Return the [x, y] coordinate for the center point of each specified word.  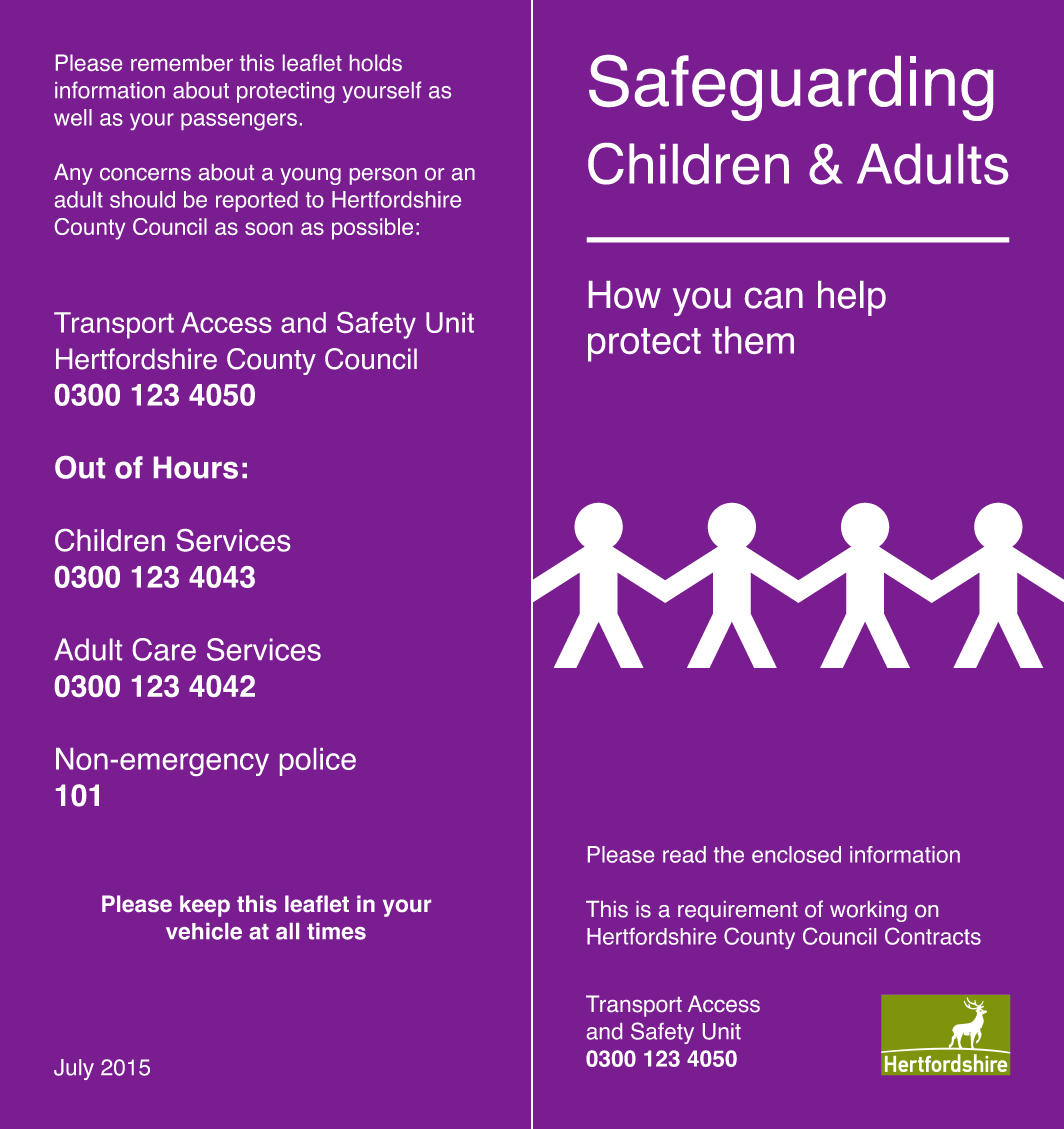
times [336, 931]
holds [376, 62]
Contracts [933, 936]
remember [182, 62]
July [74, 1069]
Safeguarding [791, 88]
